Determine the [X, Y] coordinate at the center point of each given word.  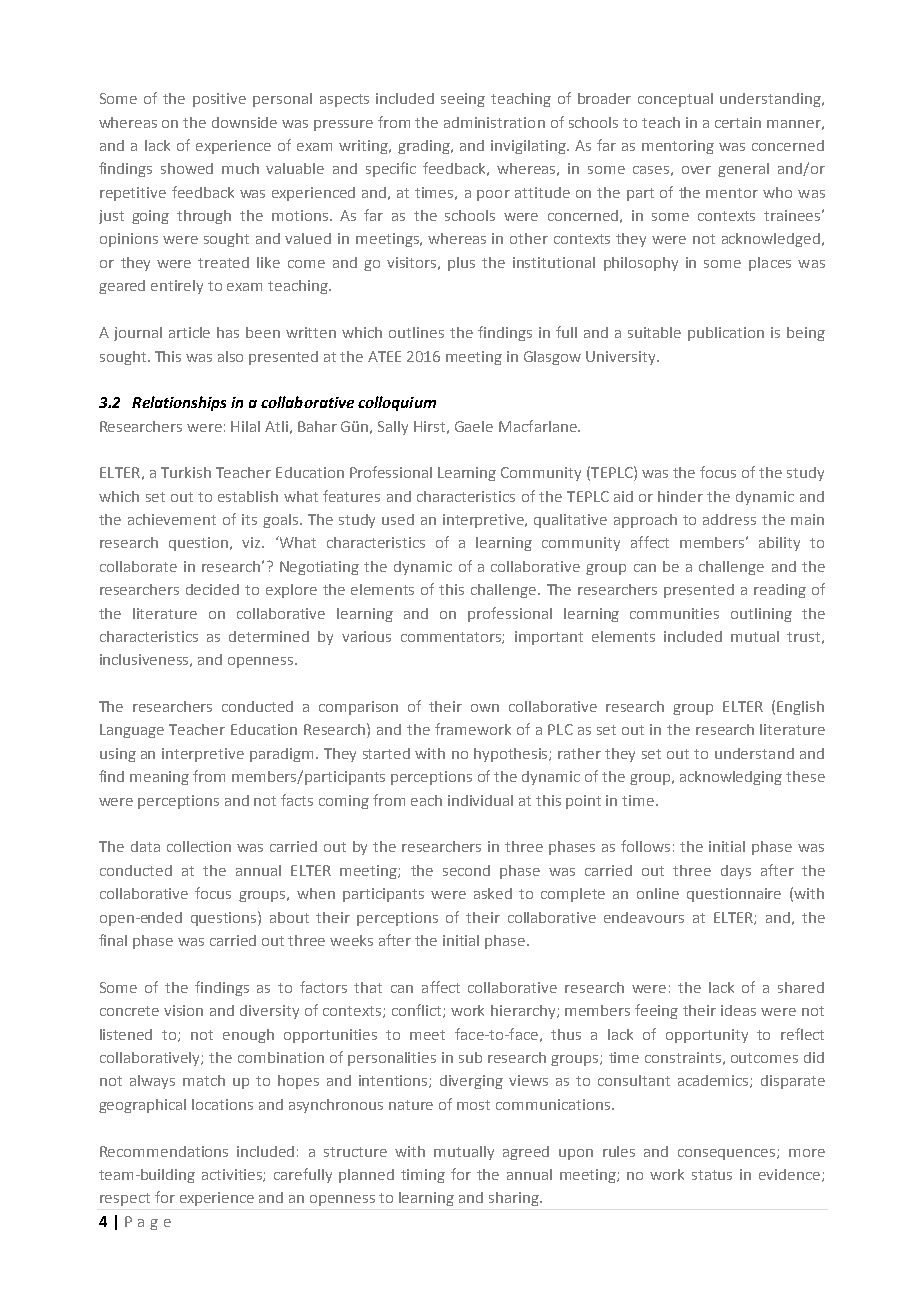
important [549, 638]
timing [423, 1176]
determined [269, 636]
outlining [761, 615]
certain [738, 122]
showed [187, 168]
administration [494, 122]
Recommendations [164, 1151]
